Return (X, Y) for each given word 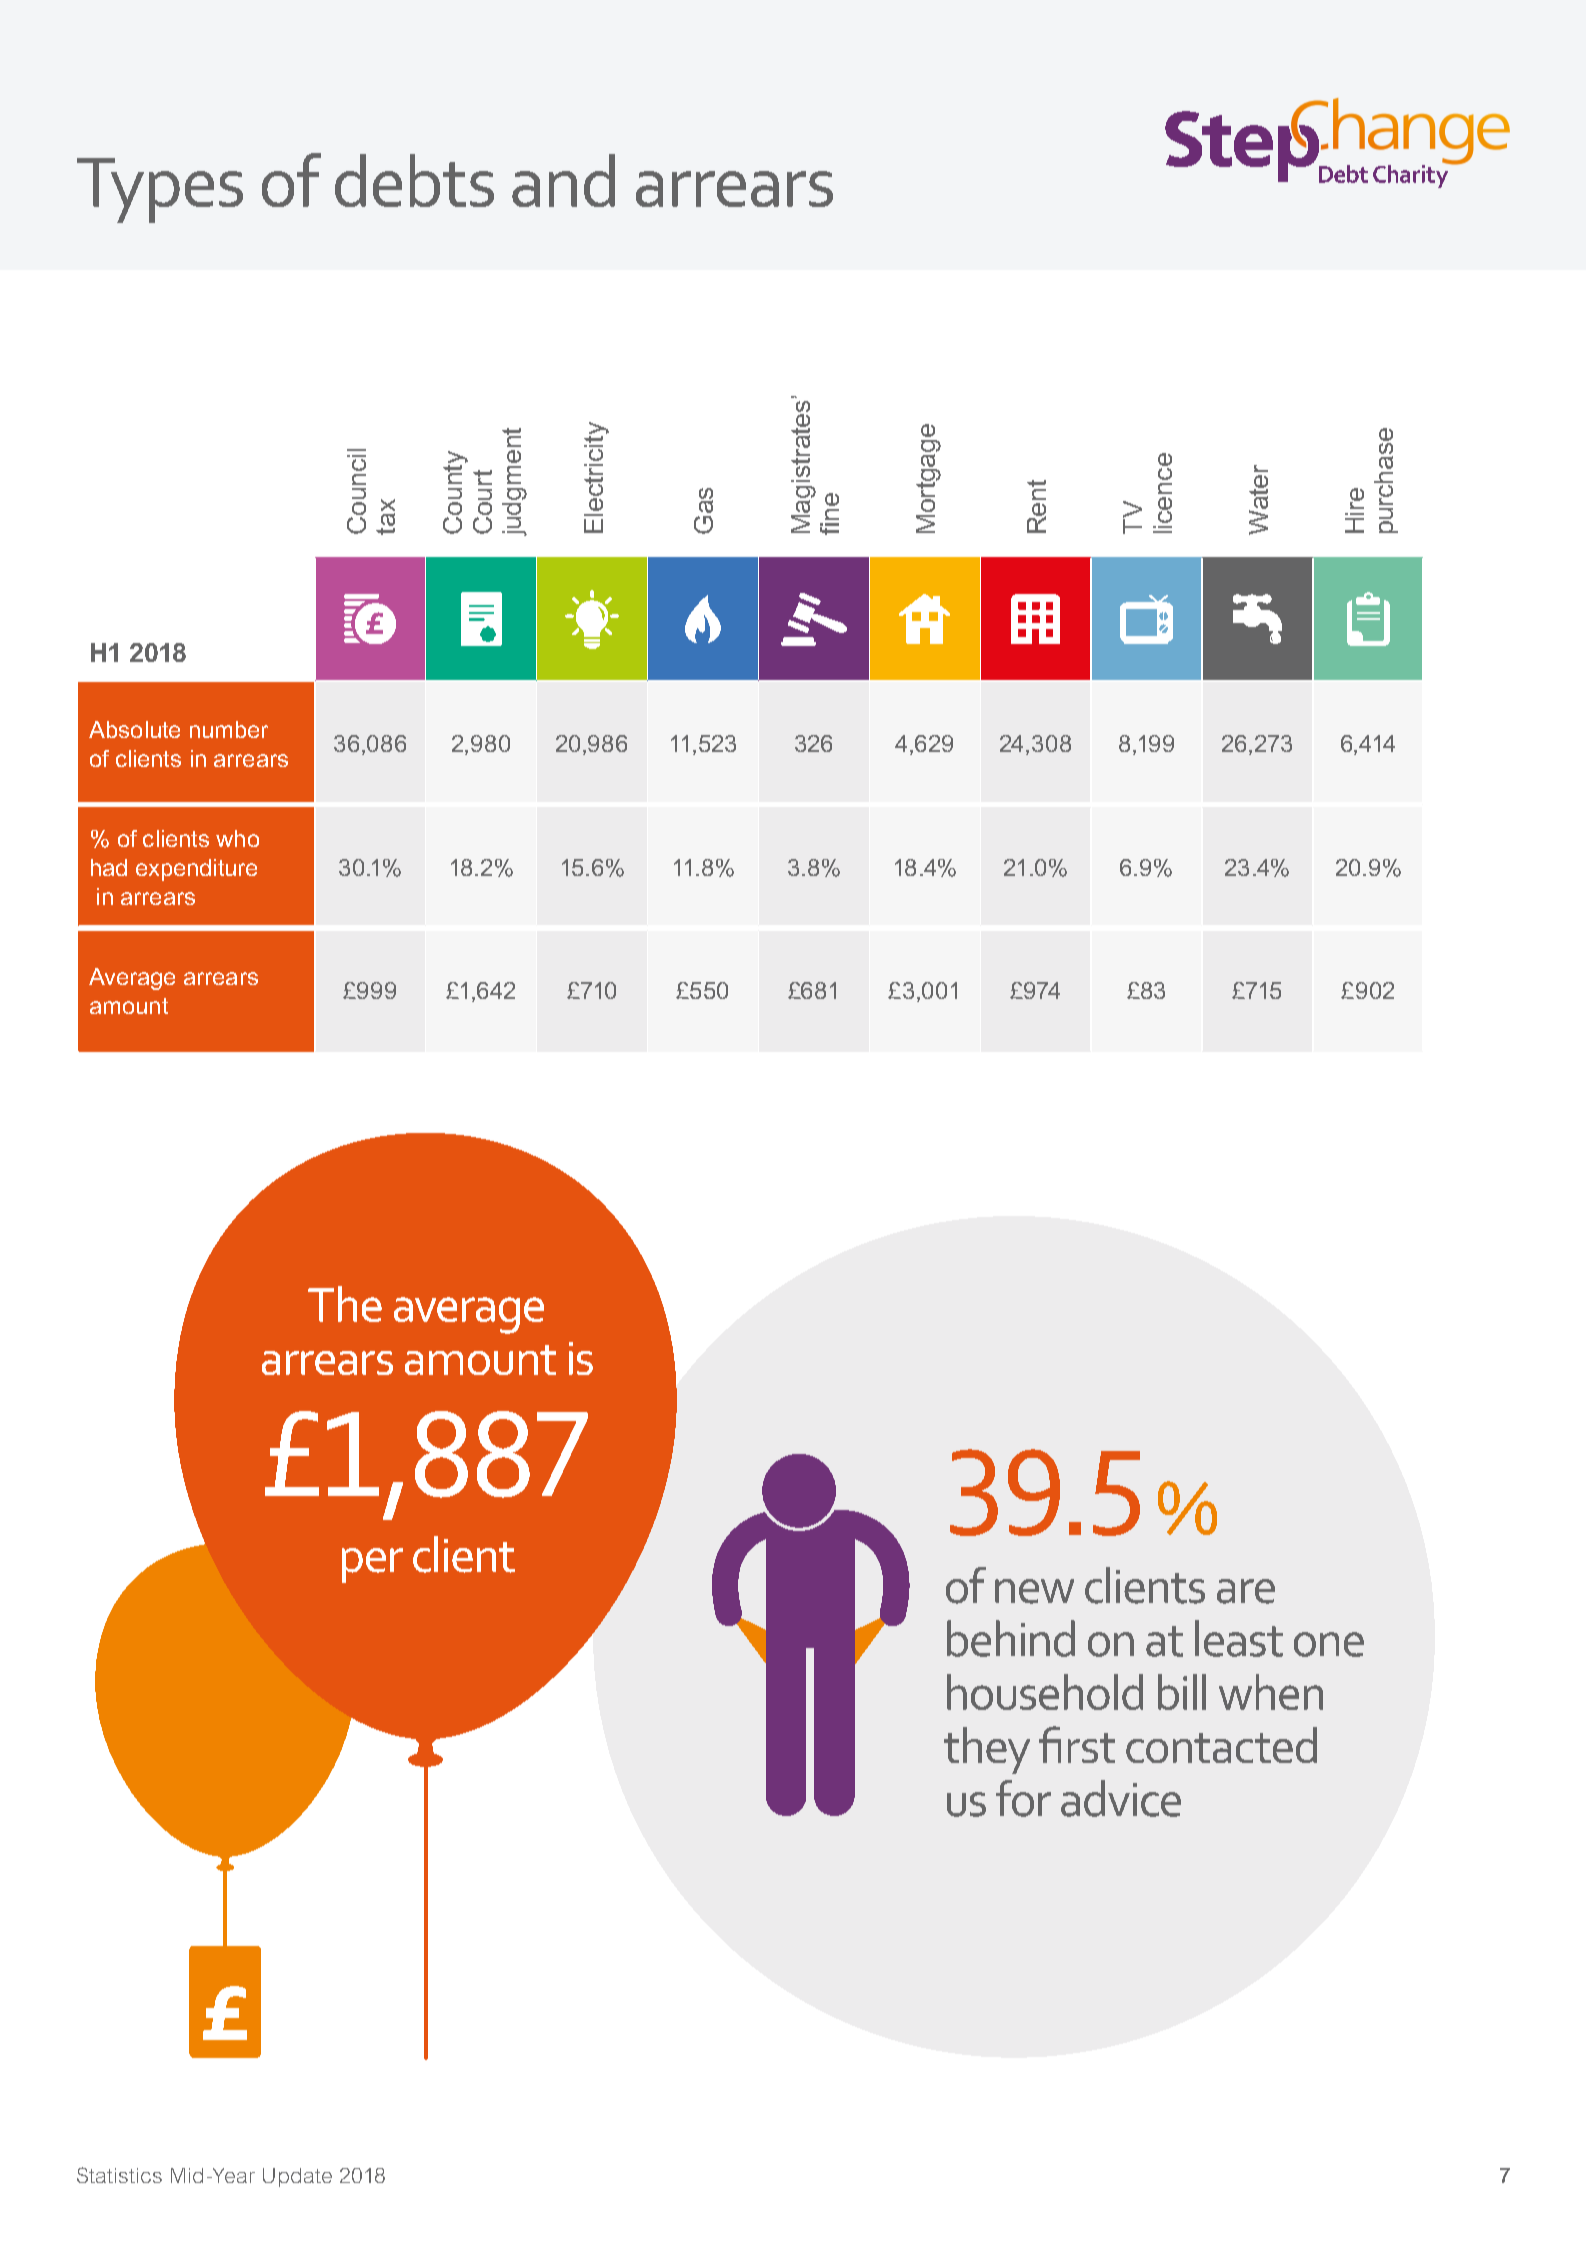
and (563, 180)
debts (414, 180)
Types (160, 190)
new (1034, 1591)
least (1239, 1638)
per (372, 1565)
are (1246, 1591)
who (237, 838)
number (229, 729)
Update (297, 2177)
